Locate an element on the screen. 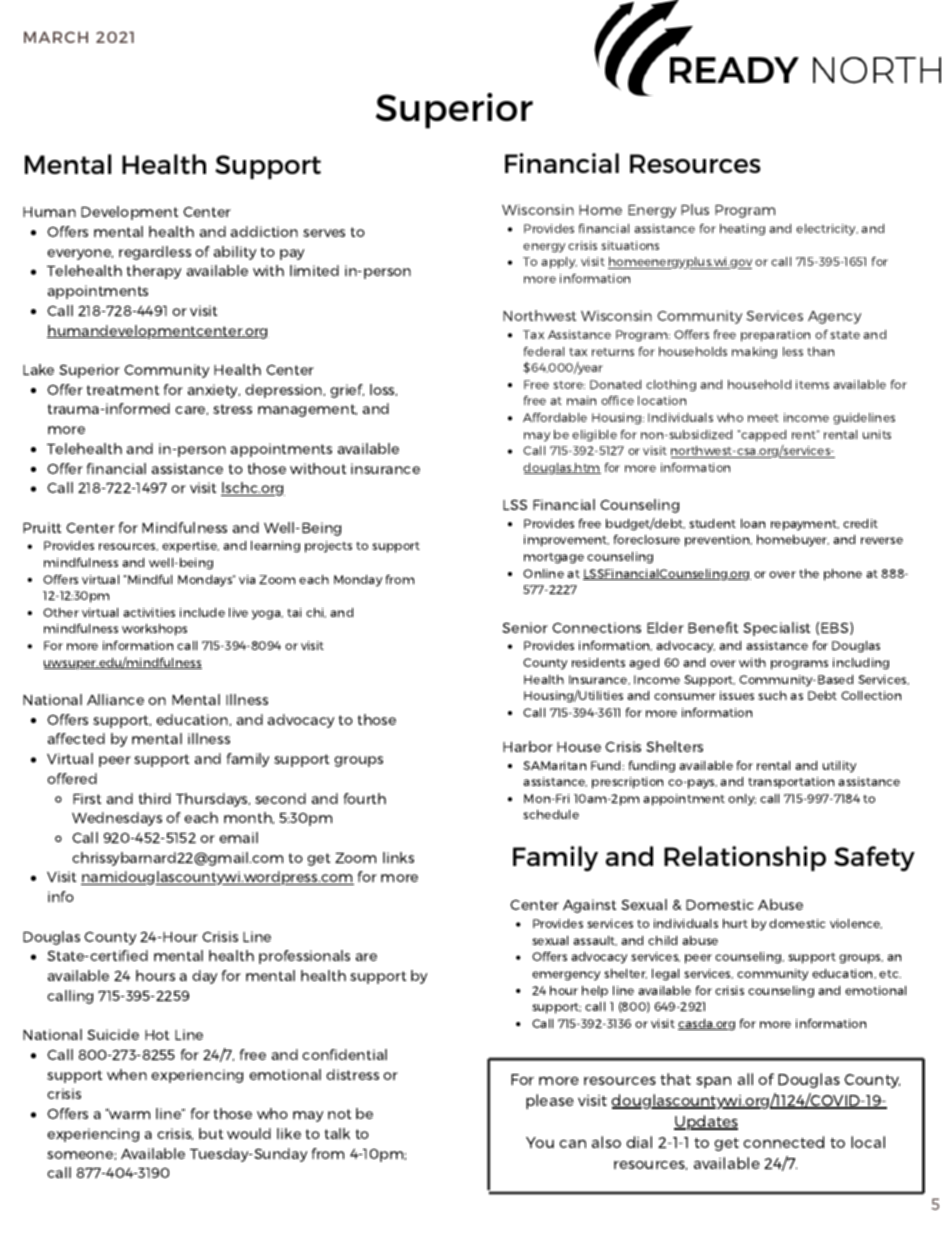 The height and width of the screenshot is (1233, 952). phone is located at coordinates (843, 575).
